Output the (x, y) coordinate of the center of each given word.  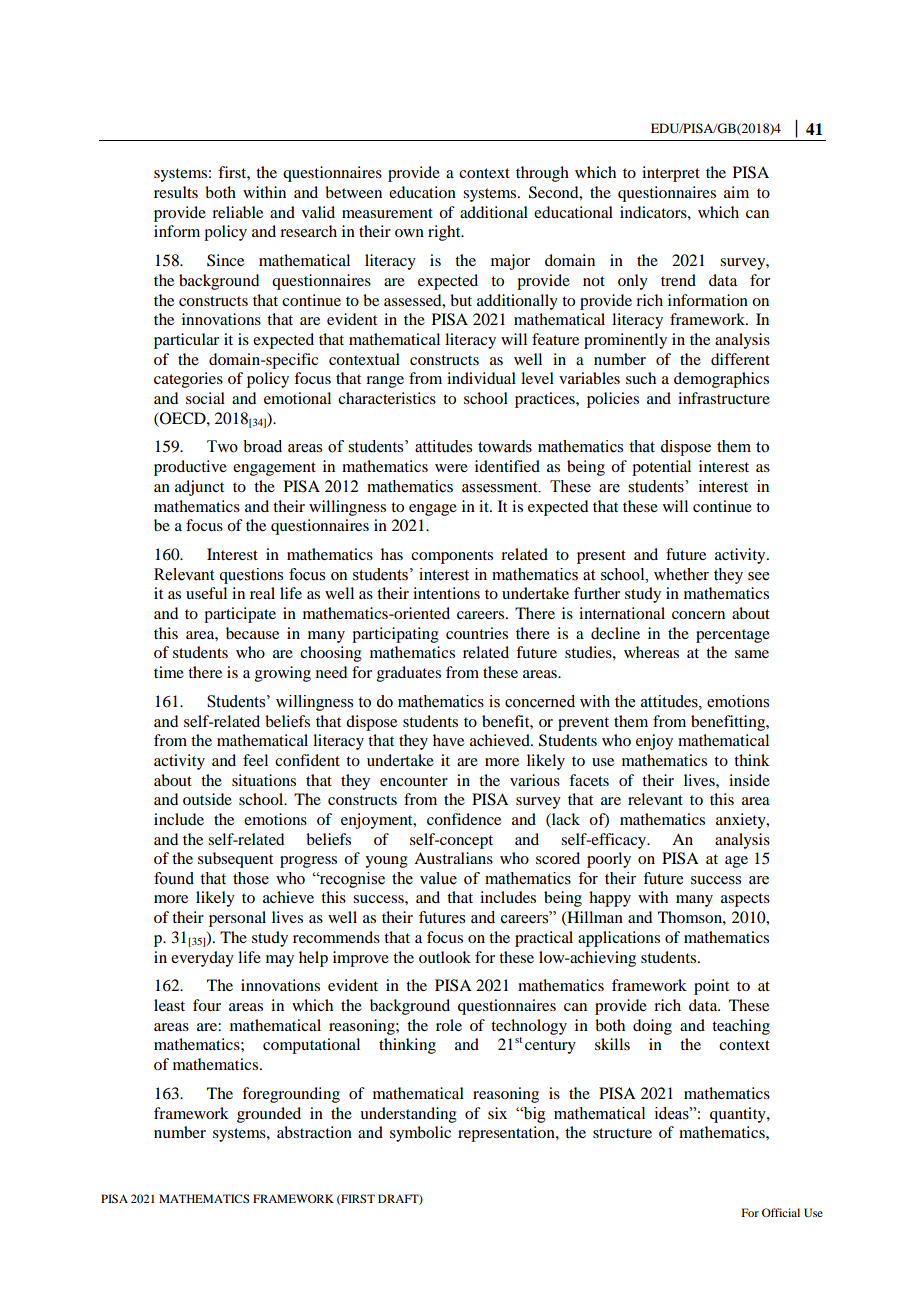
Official (781, 1212)
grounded (269, 1115)
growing (283, 674)
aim (736, 192)
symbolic (420, 1134)
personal (237, 919)
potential (661, 468)
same (752, 654)
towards (505, 446)
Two (222, 446)
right (445, 233)
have (448, 740)
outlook (445, 957)
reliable (237, 212)
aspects (745, 900)
